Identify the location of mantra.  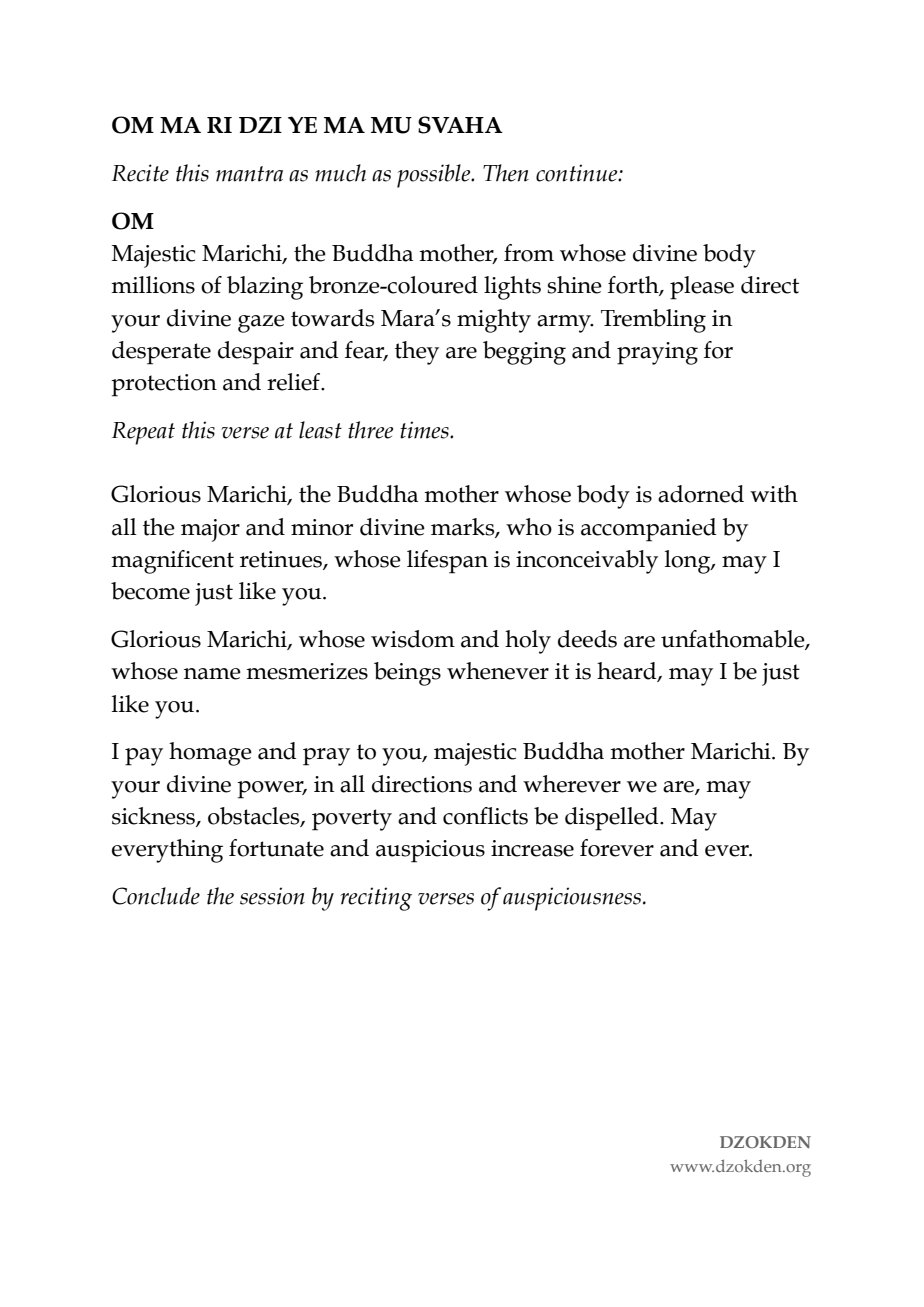
(249, 174).
